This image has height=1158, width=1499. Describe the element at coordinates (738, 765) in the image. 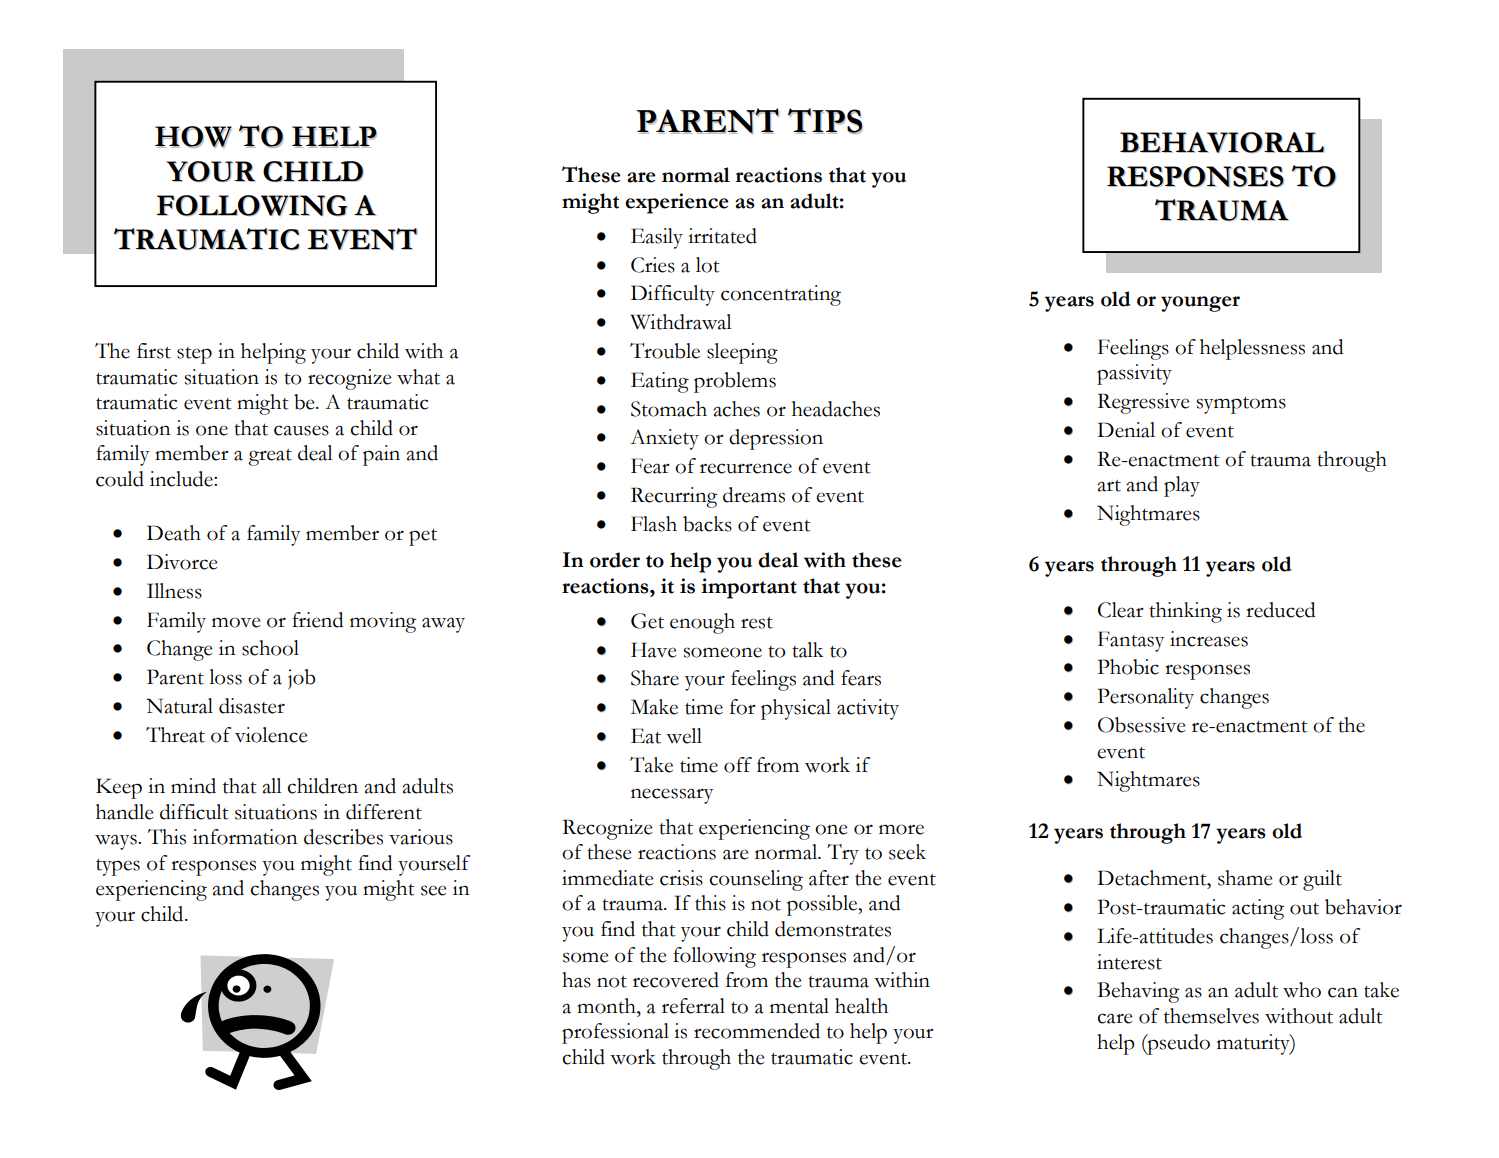

I see `off` at that location.
